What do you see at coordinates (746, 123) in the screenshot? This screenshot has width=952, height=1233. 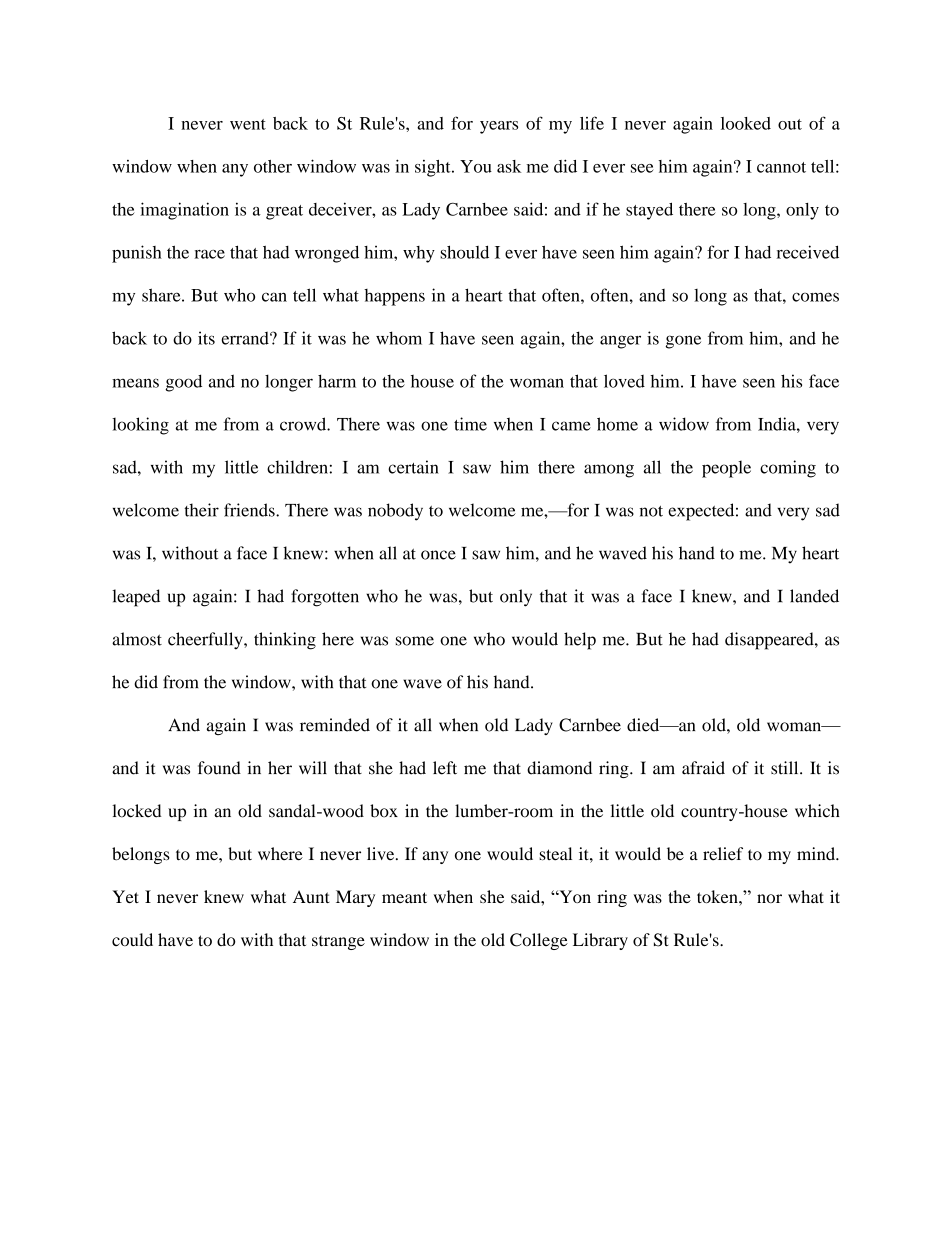 I see `looked` at bounding box center [746, 123].
